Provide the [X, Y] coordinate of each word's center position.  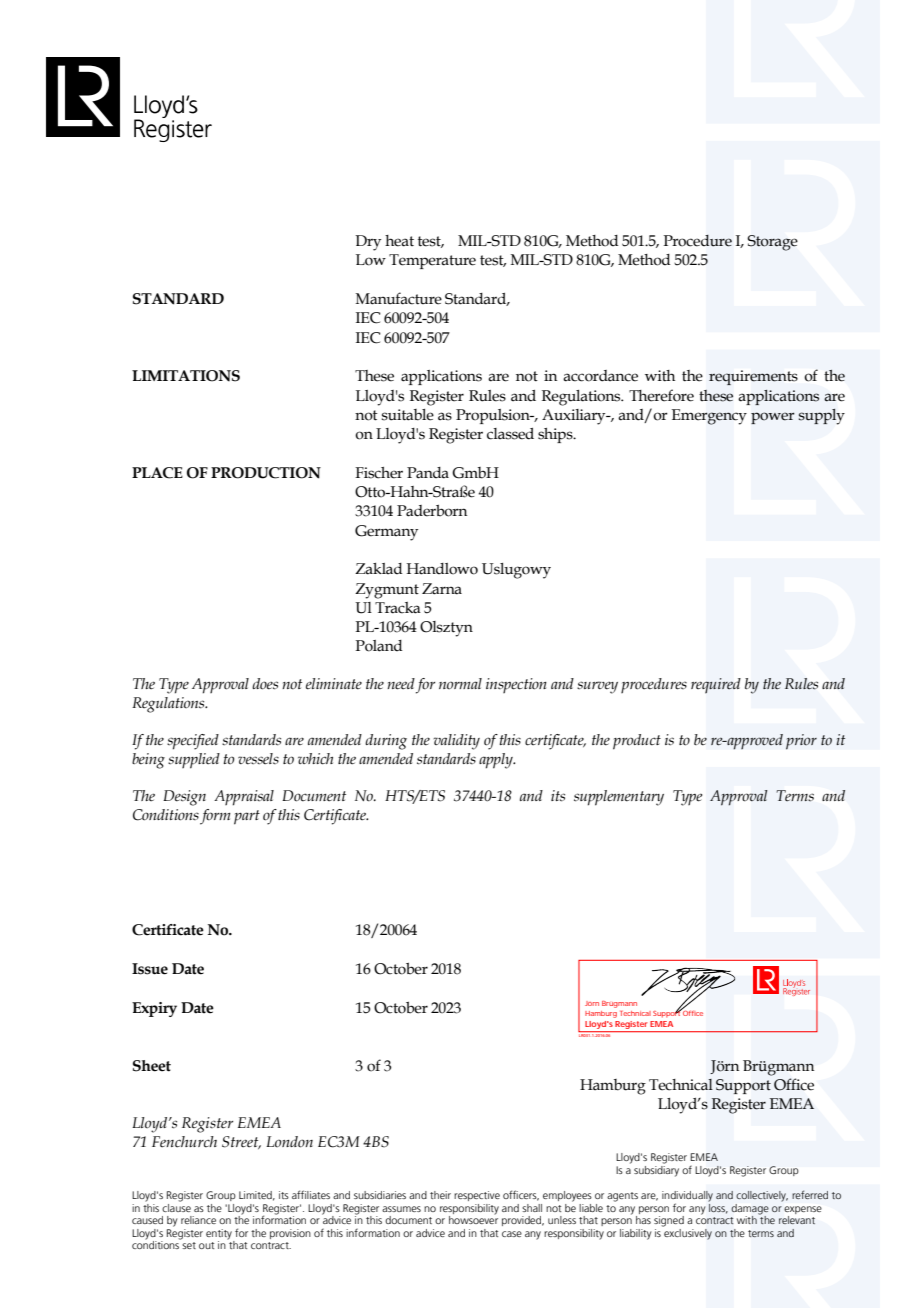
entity [220, 1235]
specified [193, 742]
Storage [773, 243]
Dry [368, 243]
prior [801, 742]
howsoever [473, 1219]
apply [497, 761]
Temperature [432, 261]
